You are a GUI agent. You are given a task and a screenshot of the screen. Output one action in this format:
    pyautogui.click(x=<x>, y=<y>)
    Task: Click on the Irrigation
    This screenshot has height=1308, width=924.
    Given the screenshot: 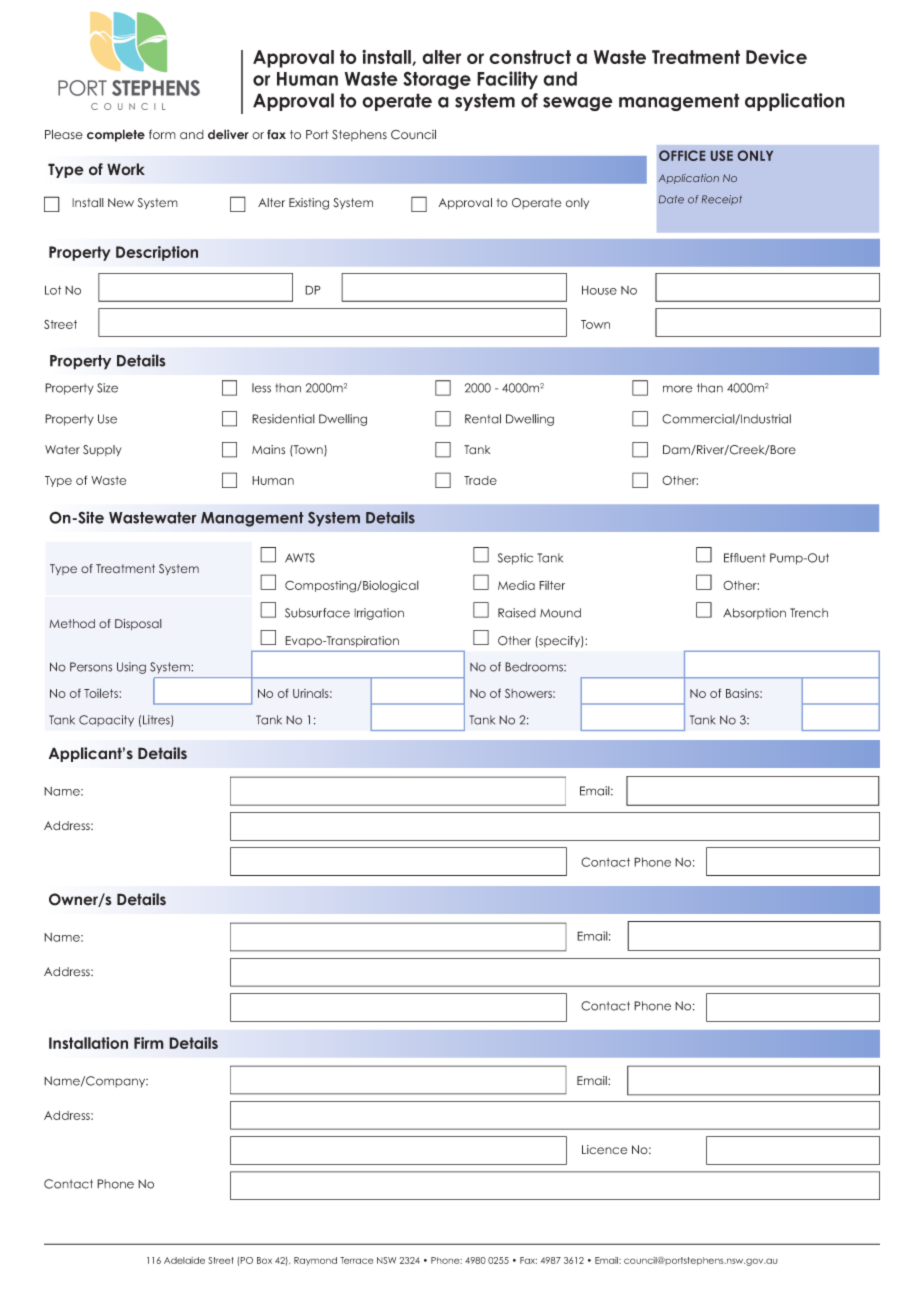 What is the action you would take?
    pyautogui.click(x=379, y=614)
